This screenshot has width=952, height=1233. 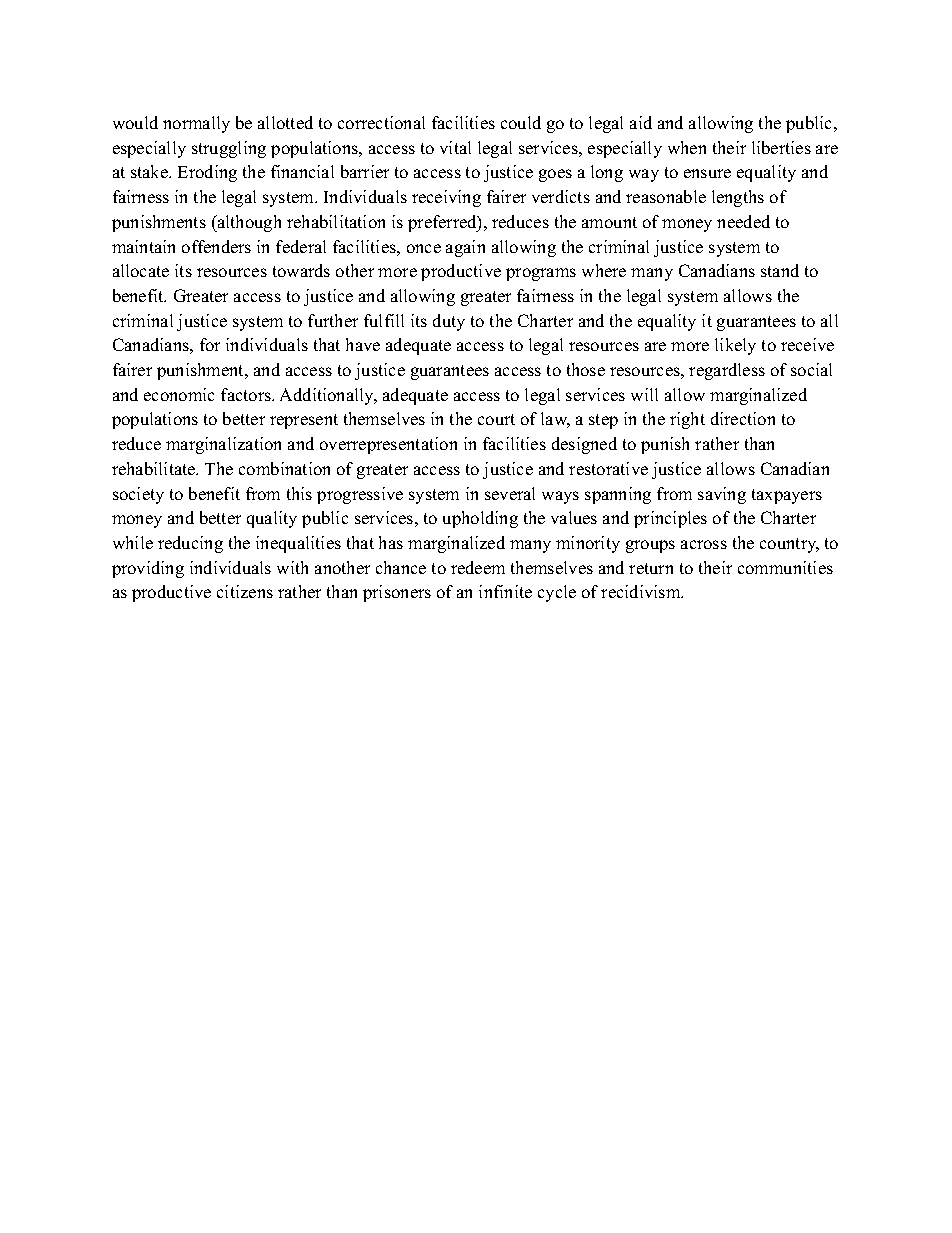 I want to click on for, so click(x=210, y=344).
